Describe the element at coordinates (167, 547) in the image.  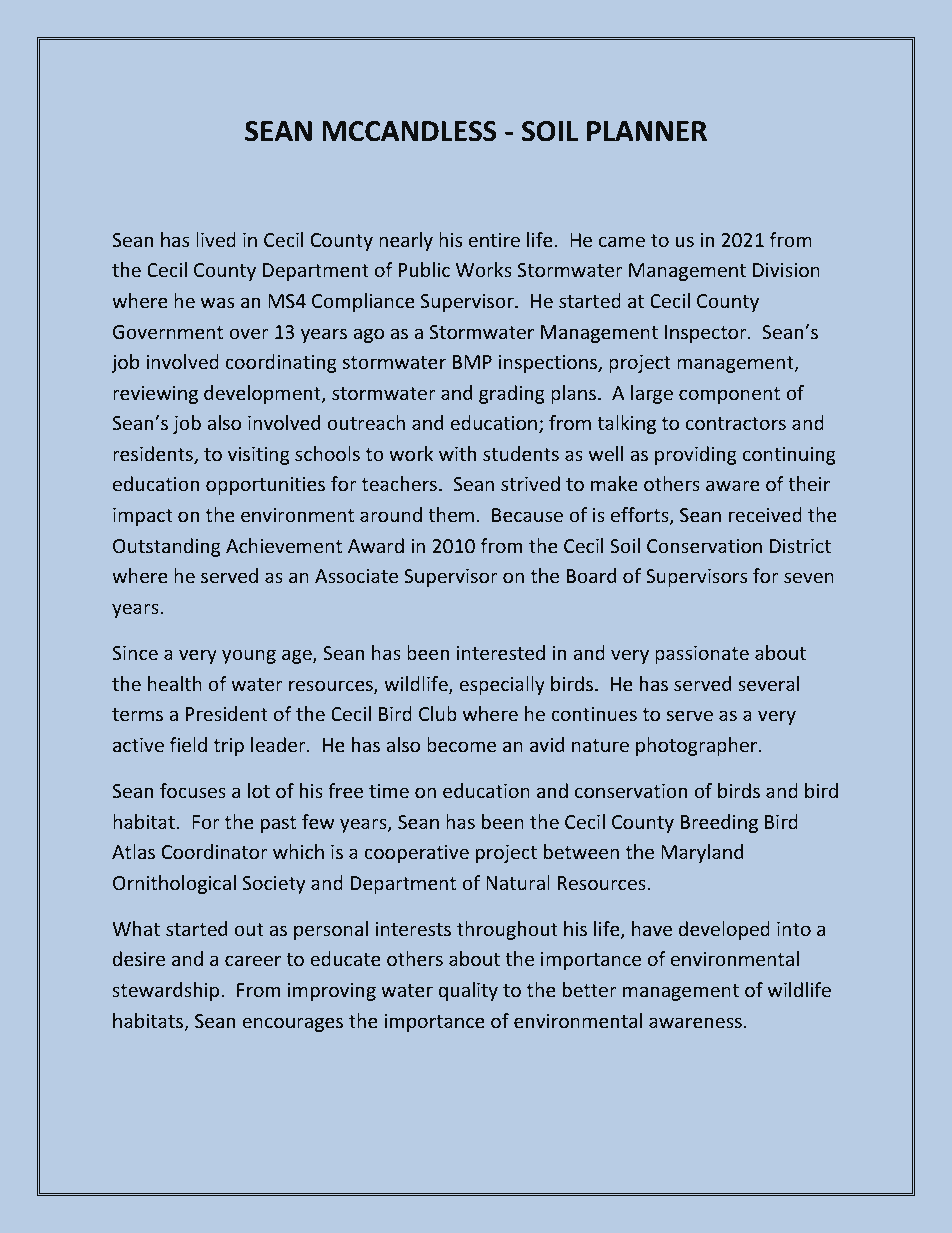
I see `Outstanding` at that location.
